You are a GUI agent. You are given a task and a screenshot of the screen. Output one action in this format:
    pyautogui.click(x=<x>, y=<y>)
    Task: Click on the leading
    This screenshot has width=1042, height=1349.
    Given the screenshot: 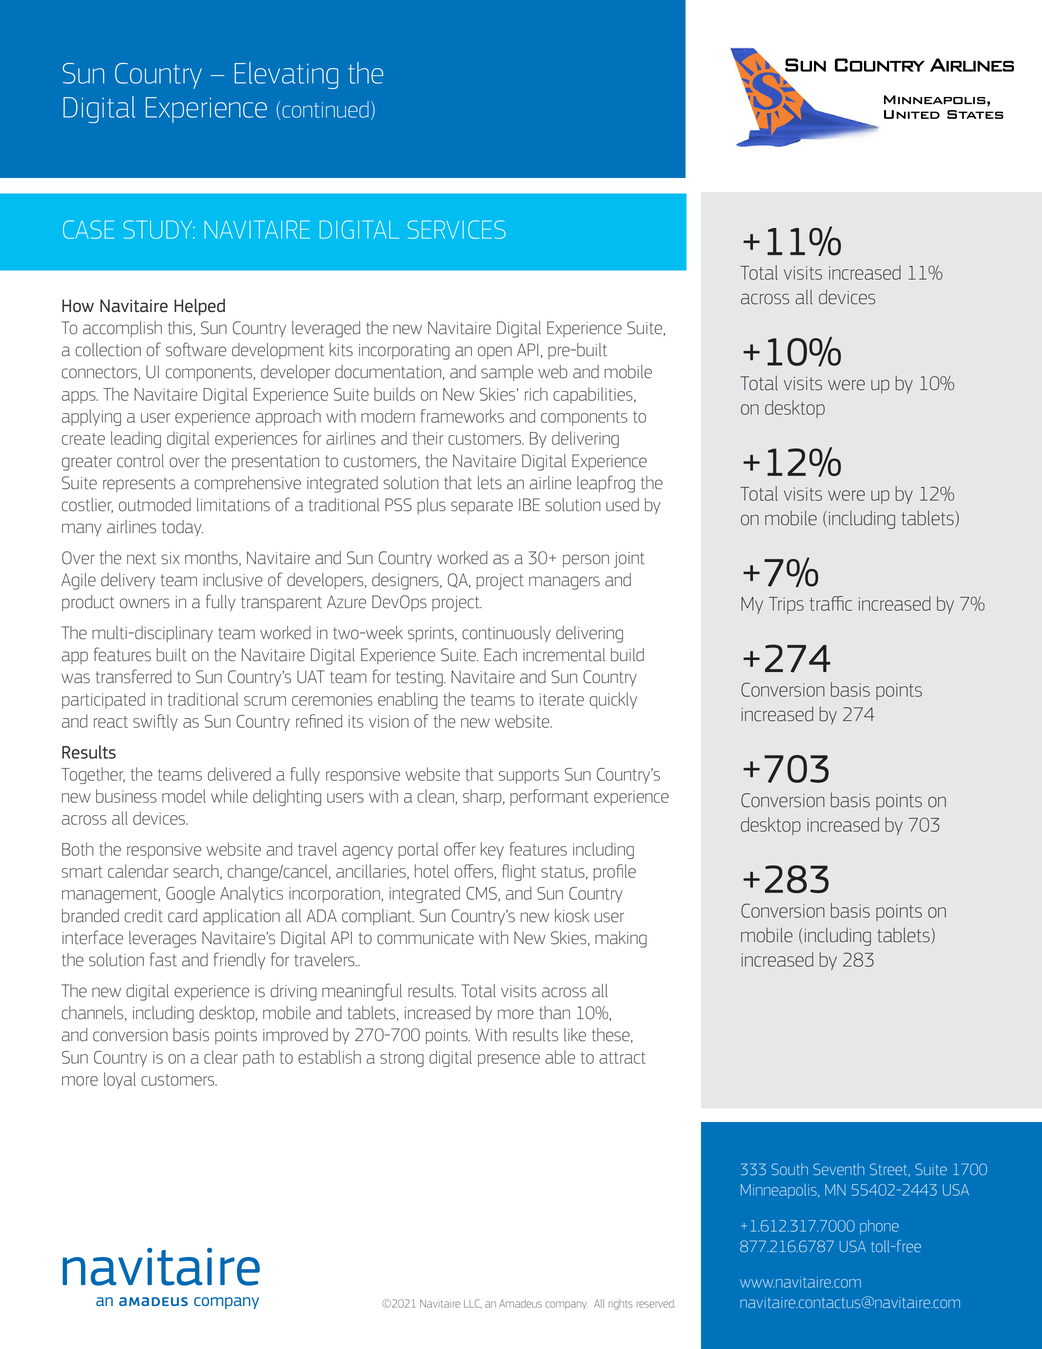 What is the action you would take?
    pyautogui.click(x=136, y=439)
